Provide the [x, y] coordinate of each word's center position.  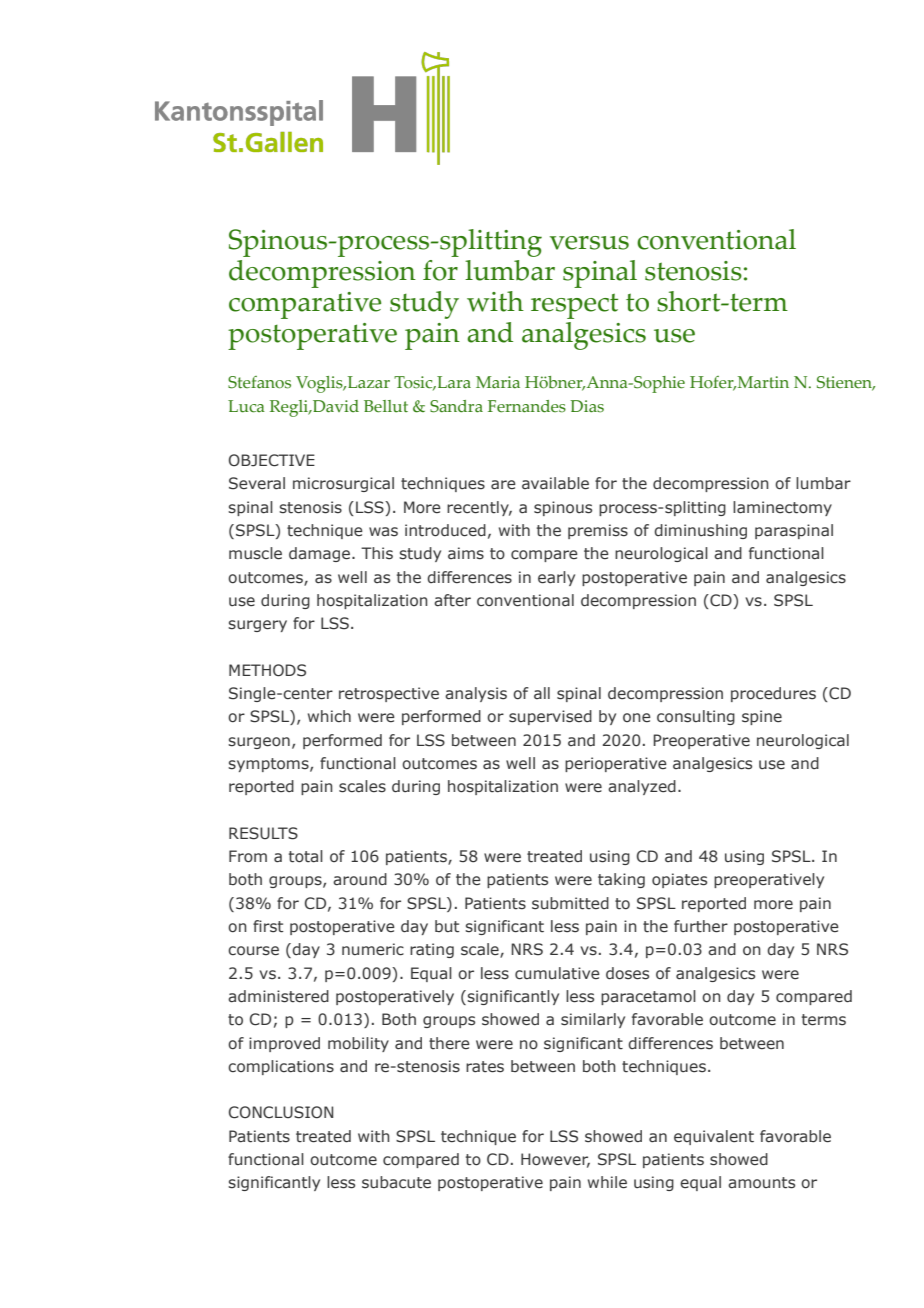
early [556, 578]
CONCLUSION [281, 1112]
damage [319, 554]
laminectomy [782, 508]
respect [574, 306]
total [306, 856]
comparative [305, 305]
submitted [570, 903]
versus [589, 243]
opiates [679, 880]
